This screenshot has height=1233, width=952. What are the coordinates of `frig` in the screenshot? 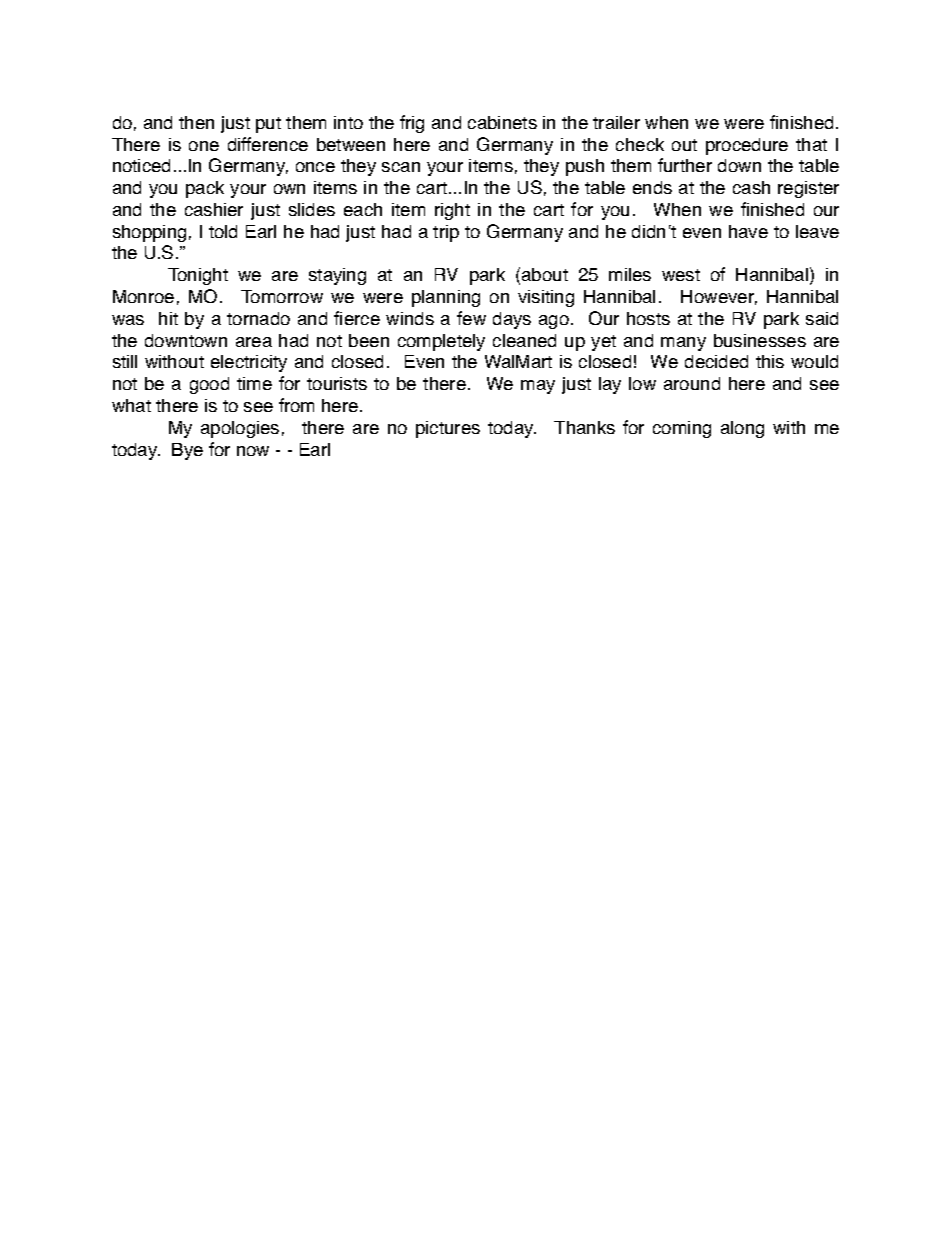 It's located at (412, 124).
